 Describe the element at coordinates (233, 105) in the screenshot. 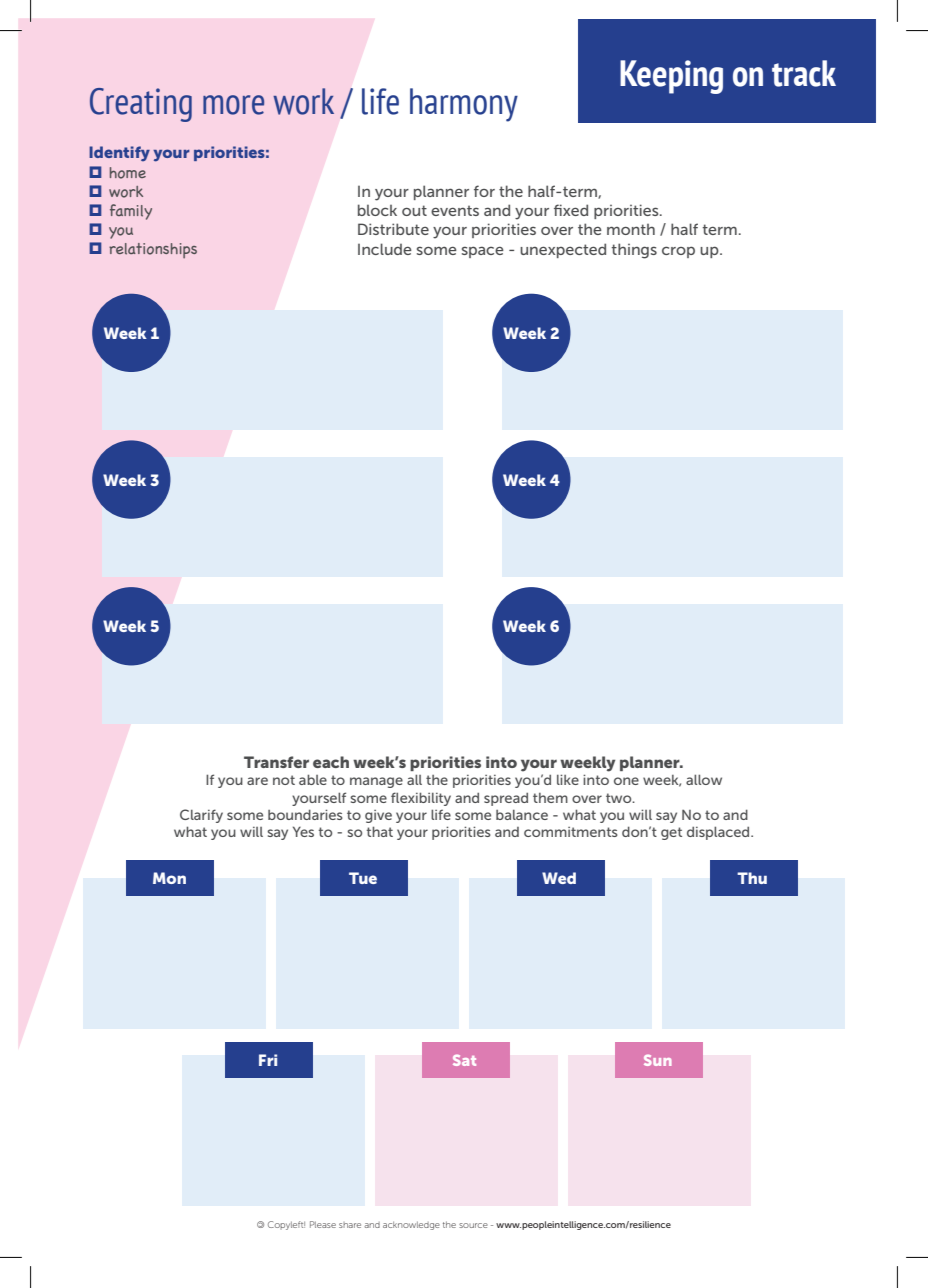

I see `more` at that location.
